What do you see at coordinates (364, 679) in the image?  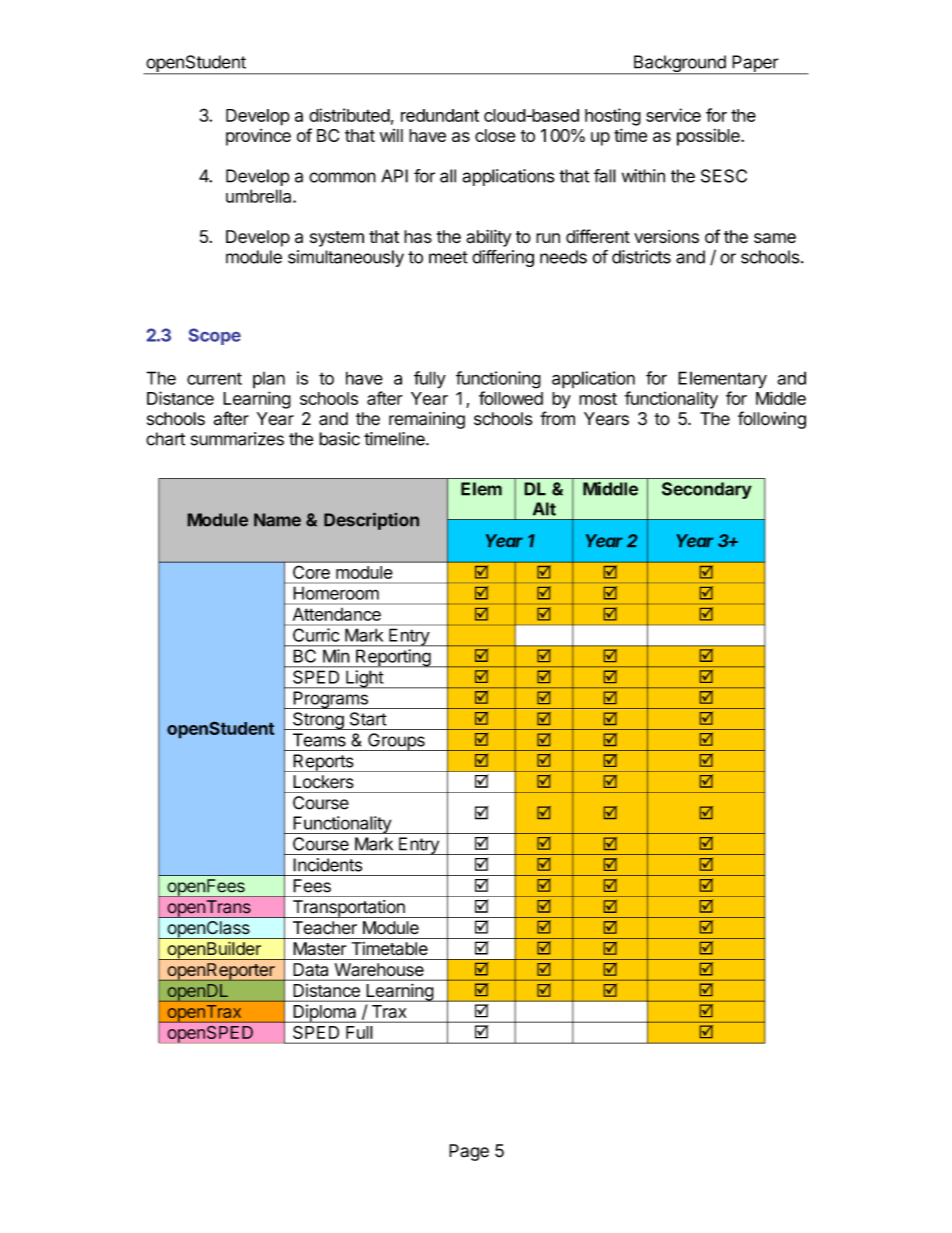 I see `Light` at bounding box center [364, 679].
